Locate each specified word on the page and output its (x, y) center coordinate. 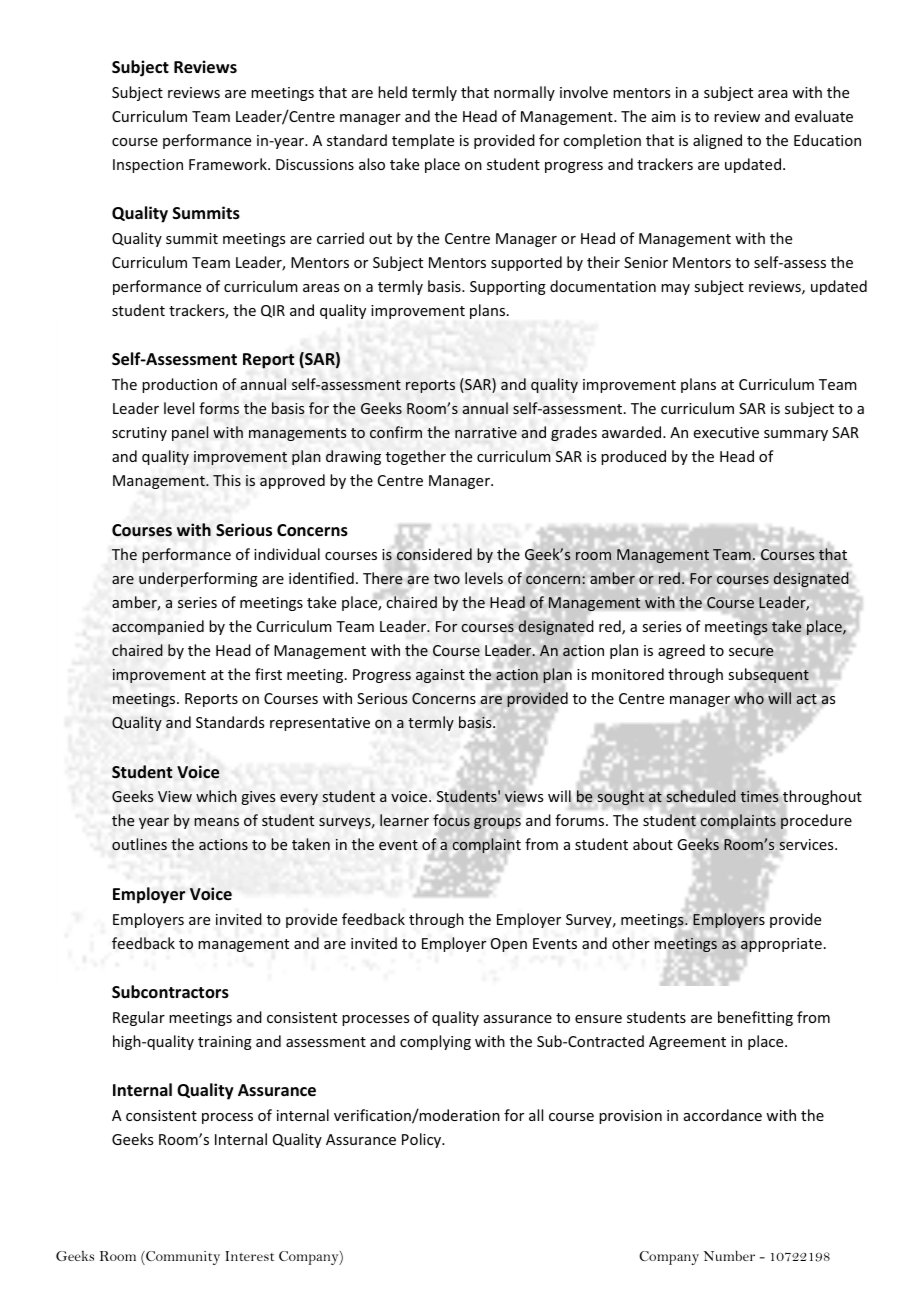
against (440, 676)
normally (524, 93)
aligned (717, 141)
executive (726, 432)
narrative (486, 432)
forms (219, 408)
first (268, 674)
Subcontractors (170, 992)
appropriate (780, 945)
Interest (250, 1256)
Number (729, 1255)
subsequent (769, 675)
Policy (423, 1140)
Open (509, 945)
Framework (229, 164)
